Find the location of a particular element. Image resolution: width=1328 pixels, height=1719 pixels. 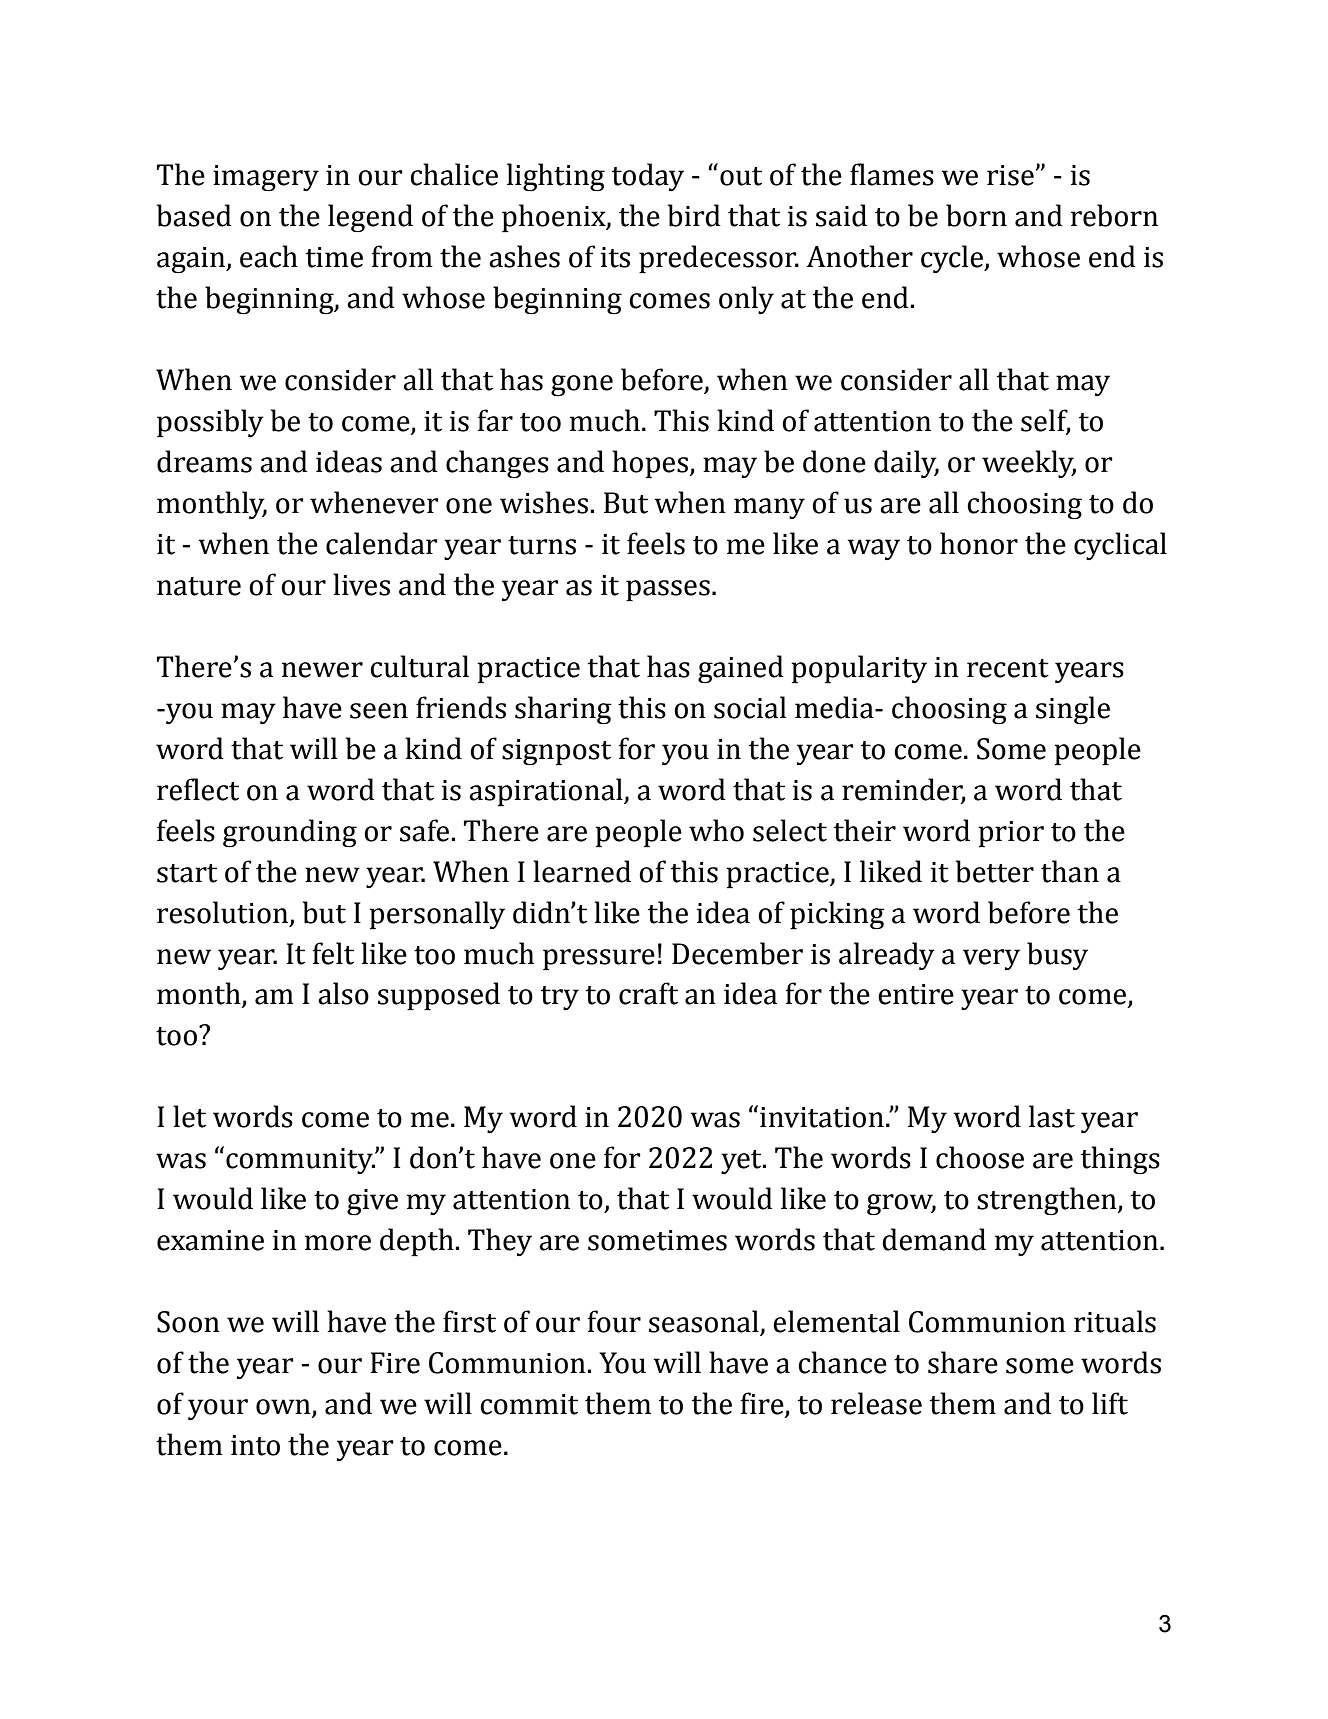

bird is located at coordinates (694, 215).
